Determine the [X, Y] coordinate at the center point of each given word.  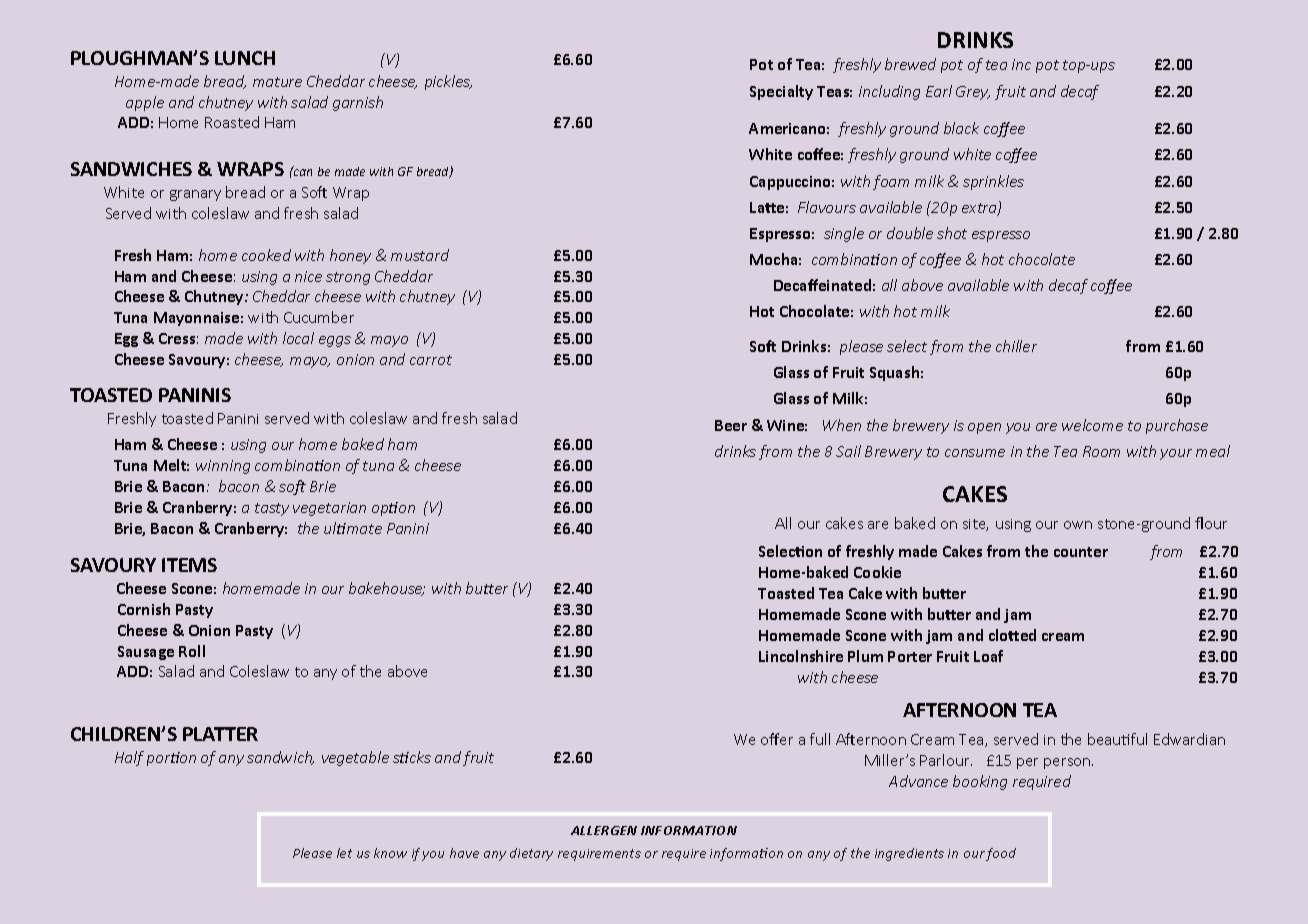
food [1001, 854]
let [344, 853]
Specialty [781, 92]
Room [1101, 451]
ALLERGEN [604, 830]
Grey [973, 93]
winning [223, 467]
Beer [731, 425]
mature [277, 82]
